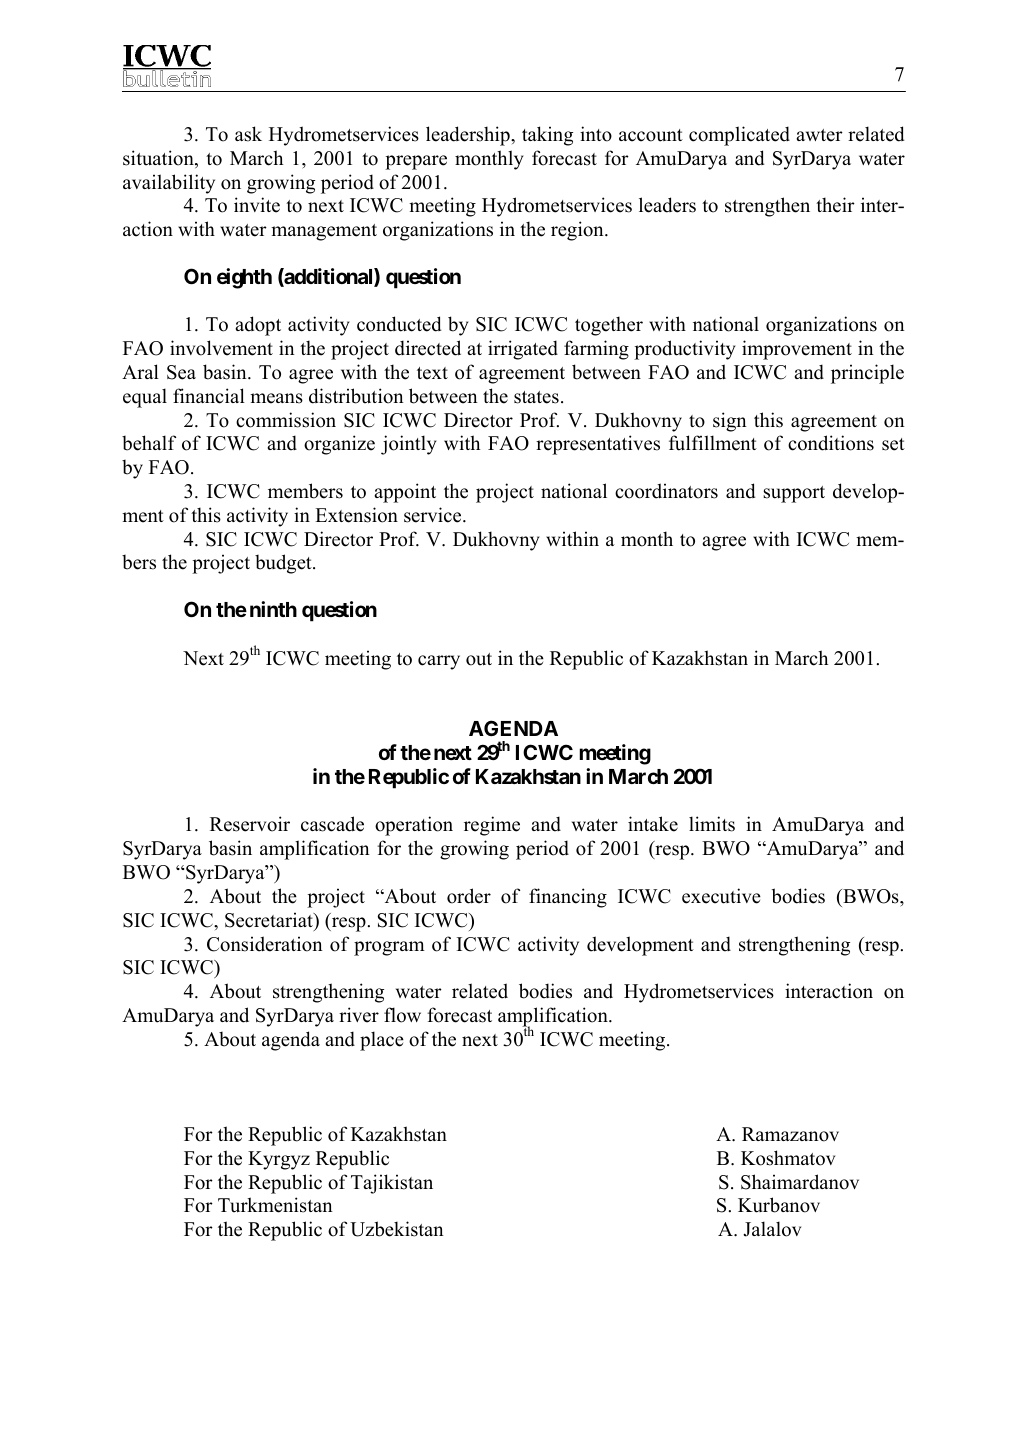  What do you see at coordinates (284, 564) in the image?
I see `budget` at bounding box center [284, 564].
